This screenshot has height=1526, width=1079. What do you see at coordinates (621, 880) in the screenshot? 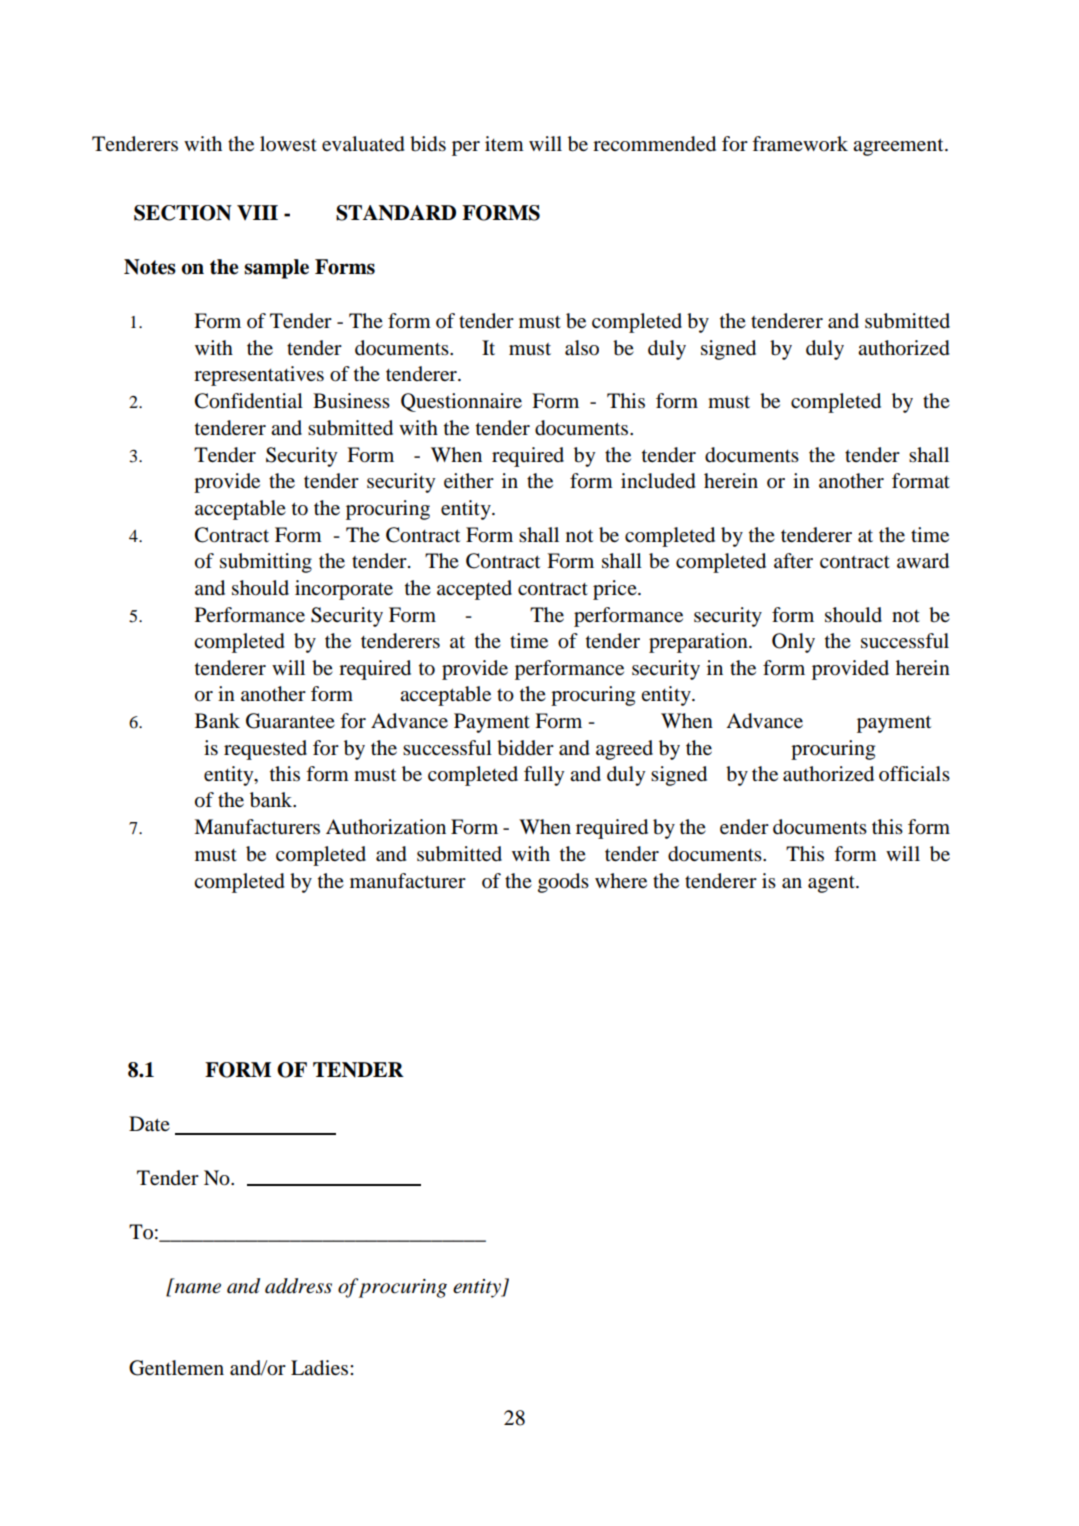
I see `where` at bounding box center [621, 880].
